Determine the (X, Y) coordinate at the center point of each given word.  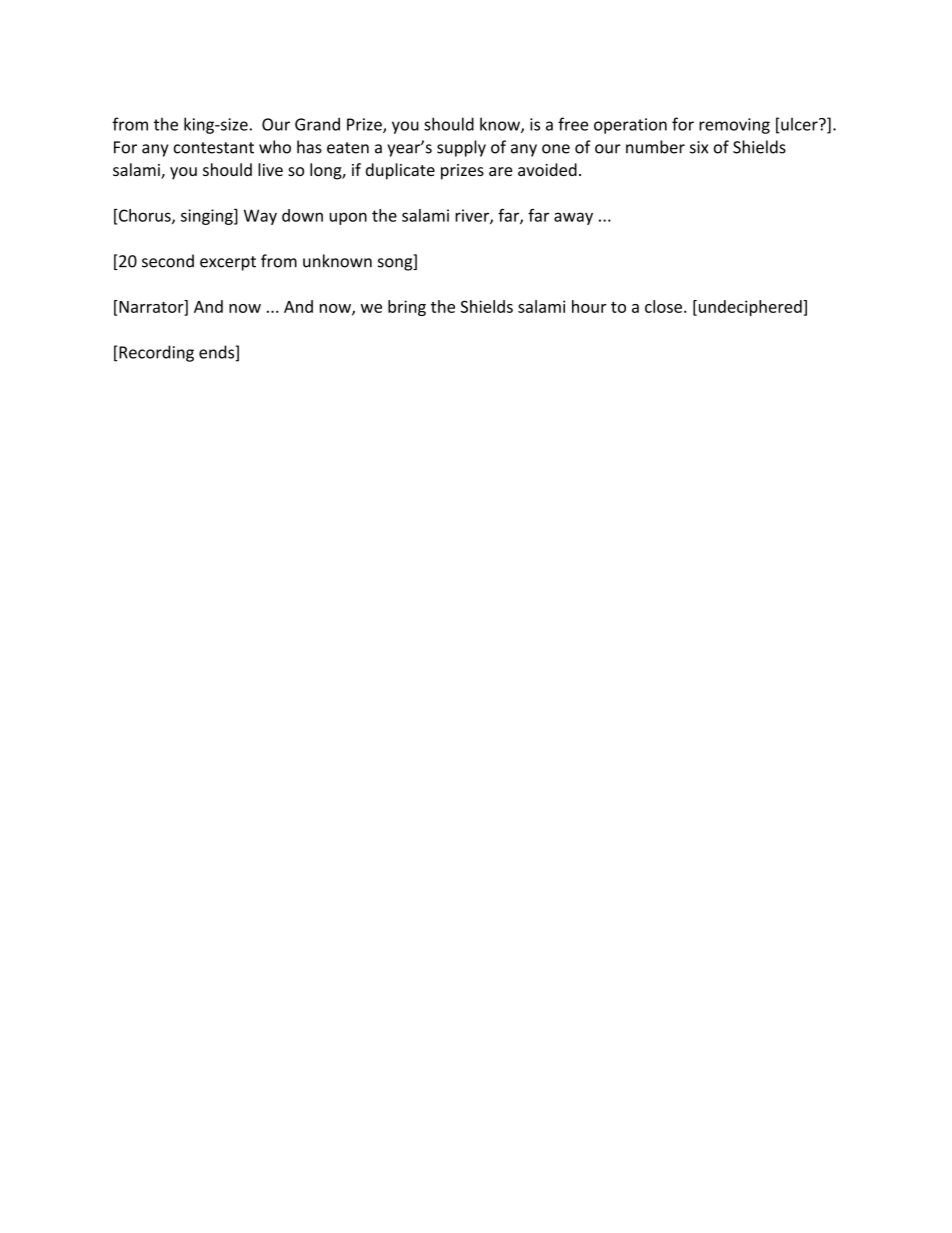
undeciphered (750, 308)
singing (208, 217)
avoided (547, 169)
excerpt (228, 263)
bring (407, 308)
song (396, 264)
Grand (317, 124)
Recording (155, 353)
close (663, 306)
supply (461, 148)
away (573, 218)
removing (734, 126)
